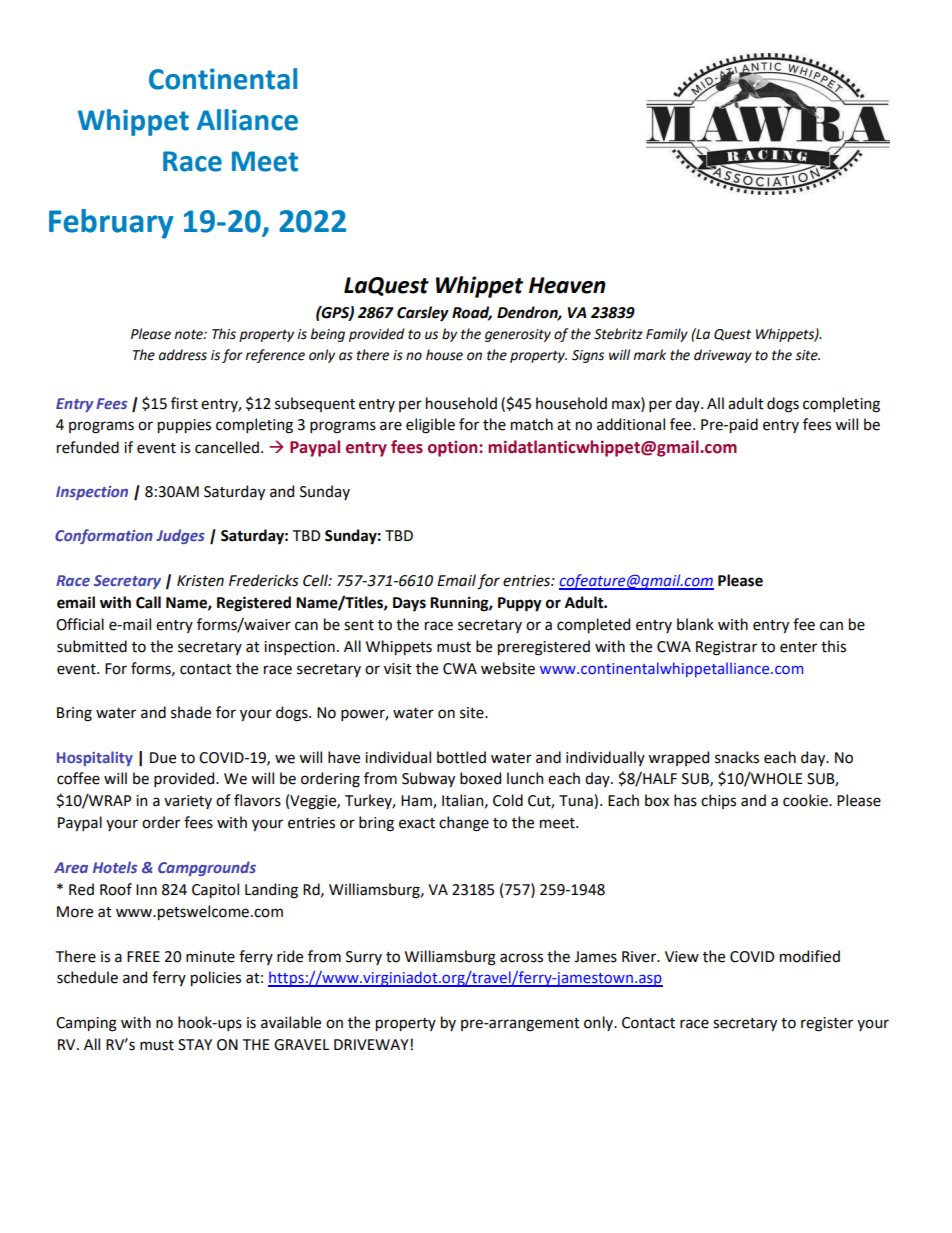 The width and height of the document is (952, 1233). What do you see at coordinates (521, 958) in the document?
I see `across` at bounding box center [521, 958].
